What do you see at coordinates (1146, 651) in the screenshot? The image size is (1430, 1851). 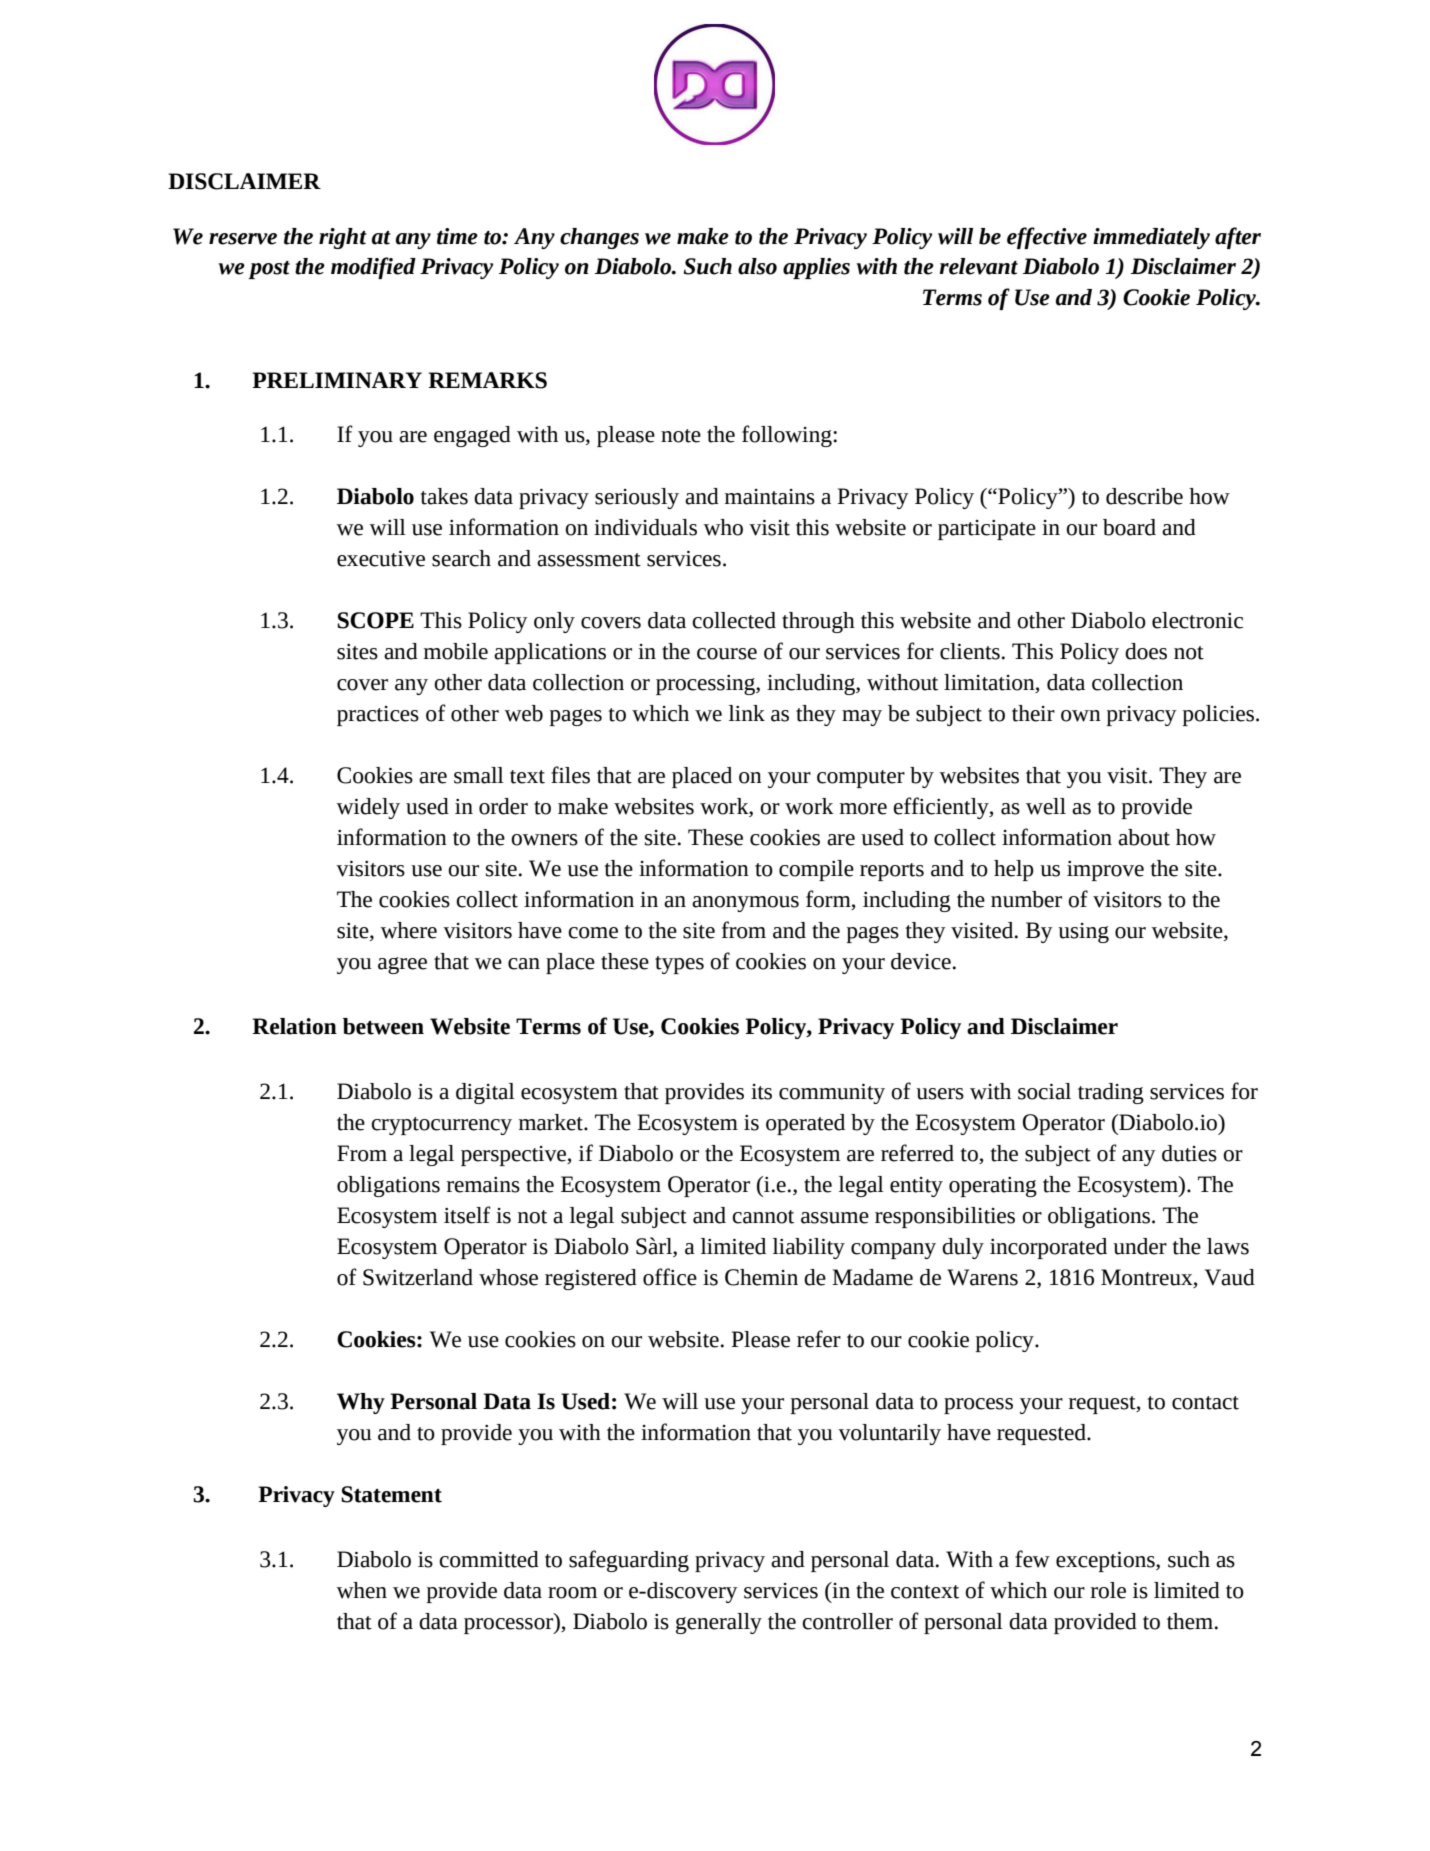 I see `does` at bounding box center [1146, 651].
